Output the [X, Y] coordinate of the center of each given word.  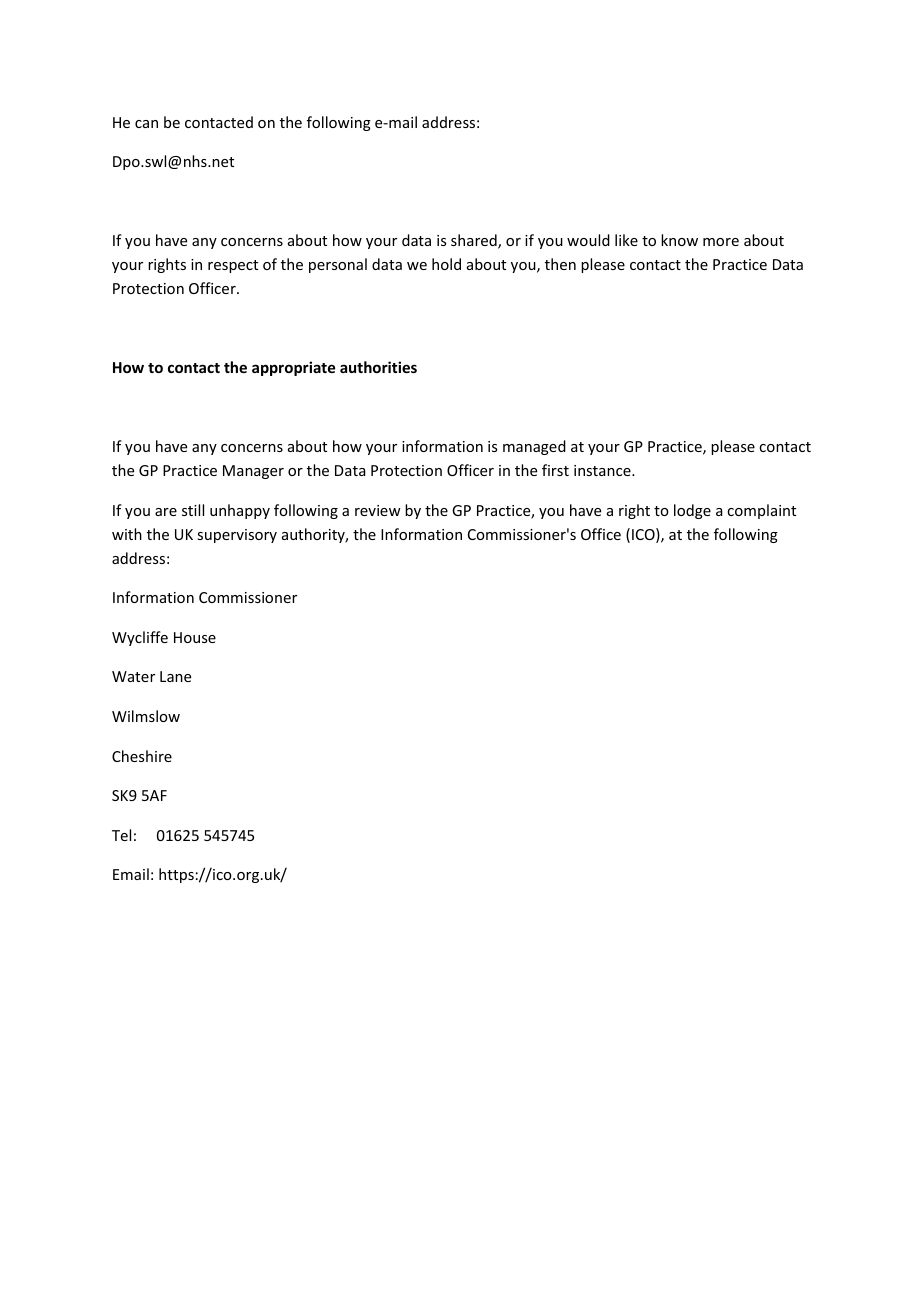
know [679, 240]
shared [475, 241]
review [378, 510]
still [193, 510]
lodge [692, 511]
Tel [121, 835]
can [146, 124]
